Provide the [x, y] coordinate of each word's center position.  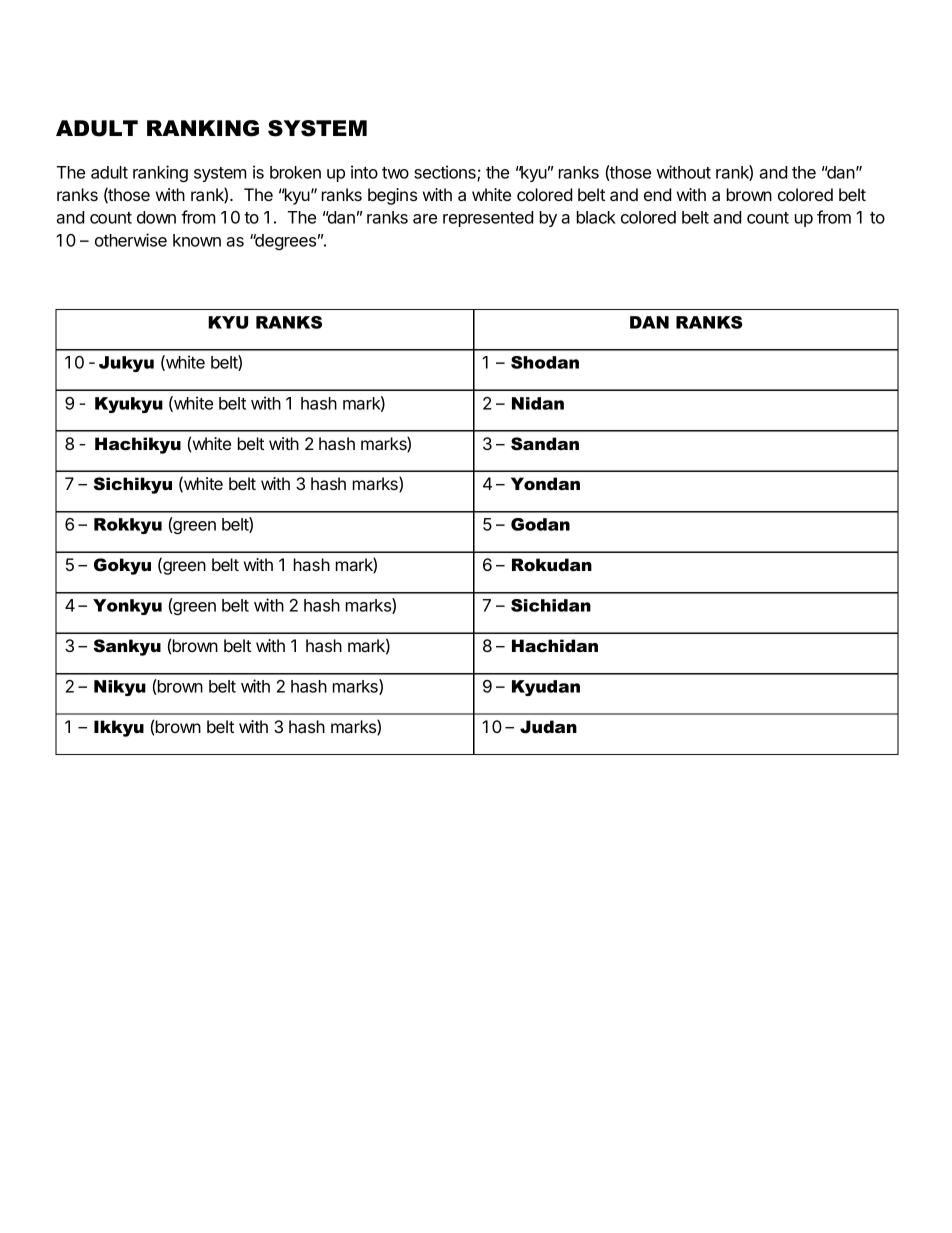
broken [295, 172]
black [596, 217]
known [197, 240]
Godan [540, 524]
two [395, 173]
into [364, 172]
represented [488, 219]
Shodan [545, 362]
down [156, 217]
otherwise [131, 240]
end [657, 194]
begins [392, 196]
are [425, 219]
